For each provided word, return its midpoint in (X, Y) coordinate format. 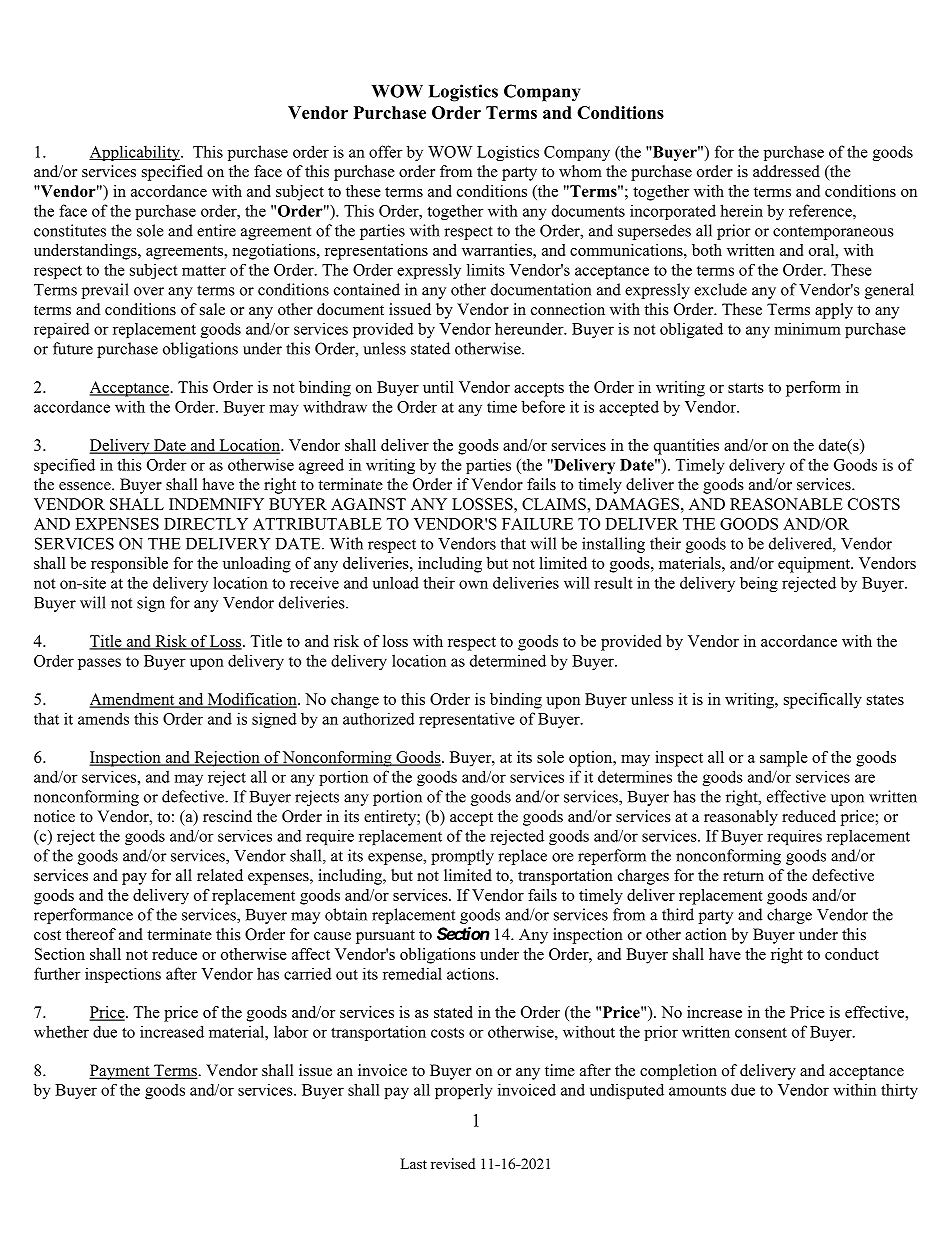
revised (453, 1163)
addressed (786, 171)
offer (386, 151)
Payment (120, 1072)
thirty (899, 1091)
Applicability (135, 153)
